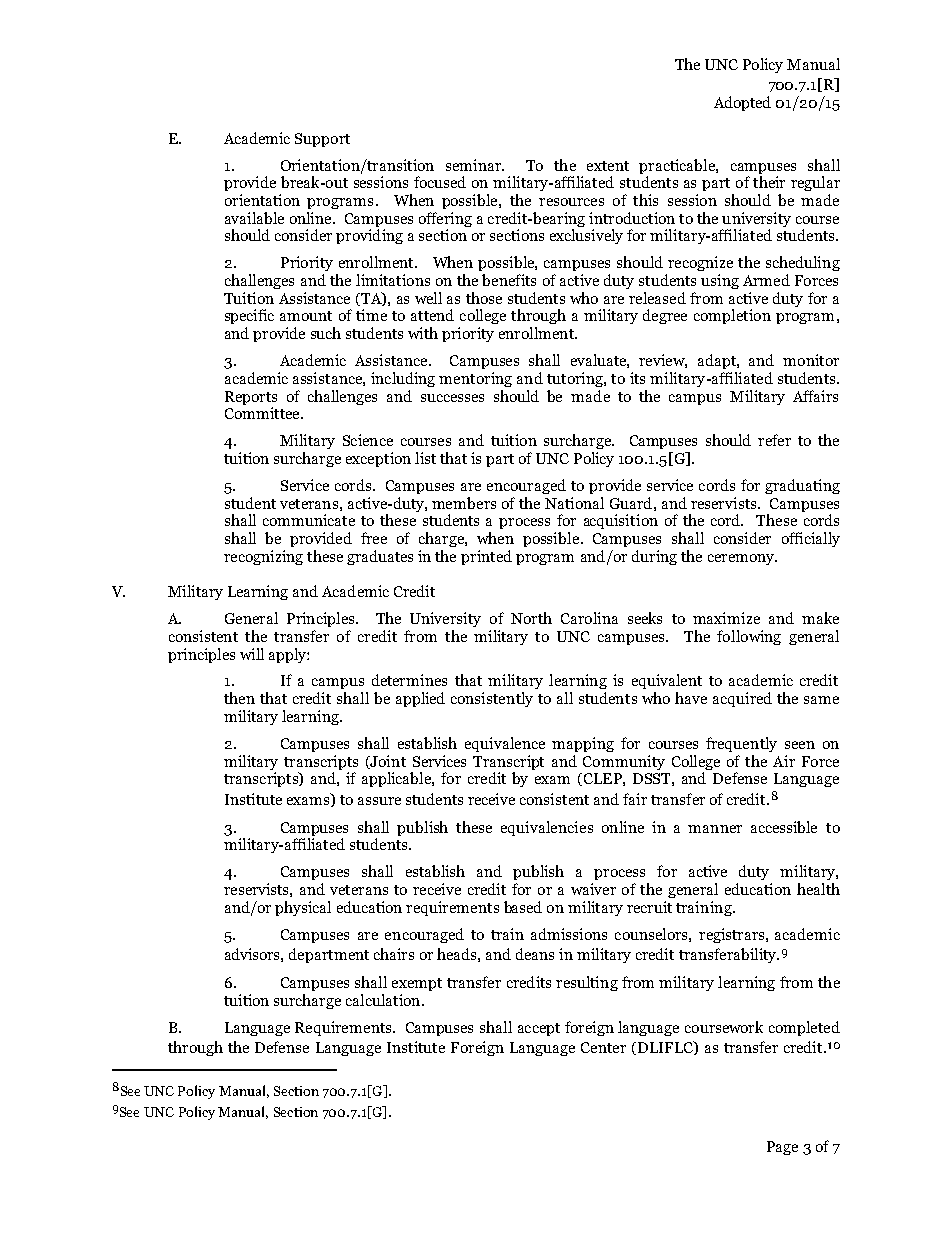  What do you see at coordinates (474, 165) in the page?
I see `seminar` at bounding box center [474, 165].
